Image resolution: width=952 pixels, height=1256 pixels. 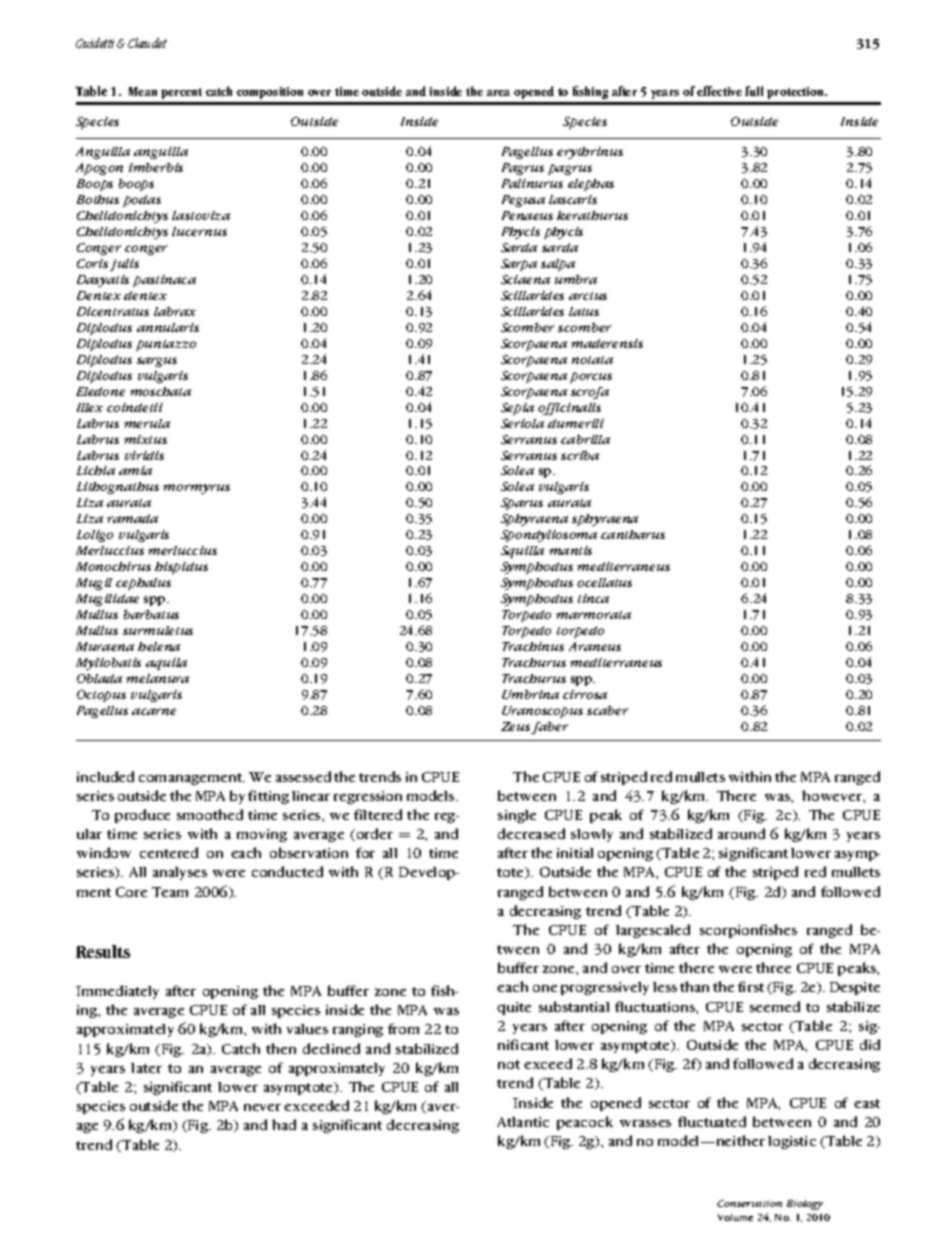 I want to click on area, so click(x=498, y=93).
